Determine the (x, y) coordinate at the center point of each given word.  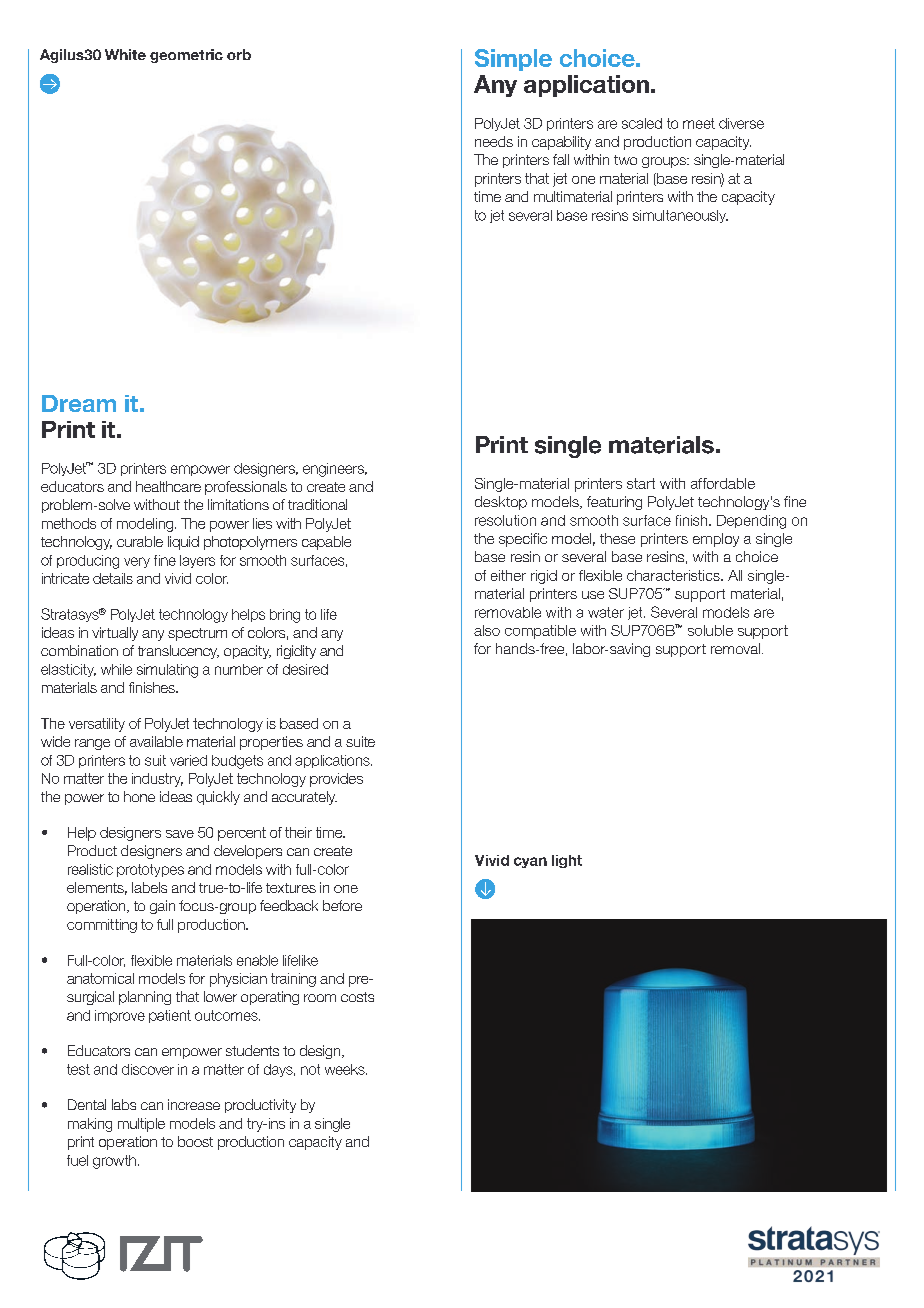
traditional (317, 504)
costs (357, 997)
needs (494, 141)
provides (336, 780)
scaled (642, 123)
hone (139, 796)
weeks (346, 1069)
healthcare (168, 486)
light (567, 861)
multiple (141, 1125)
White (125, 54)
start (641, 483)
